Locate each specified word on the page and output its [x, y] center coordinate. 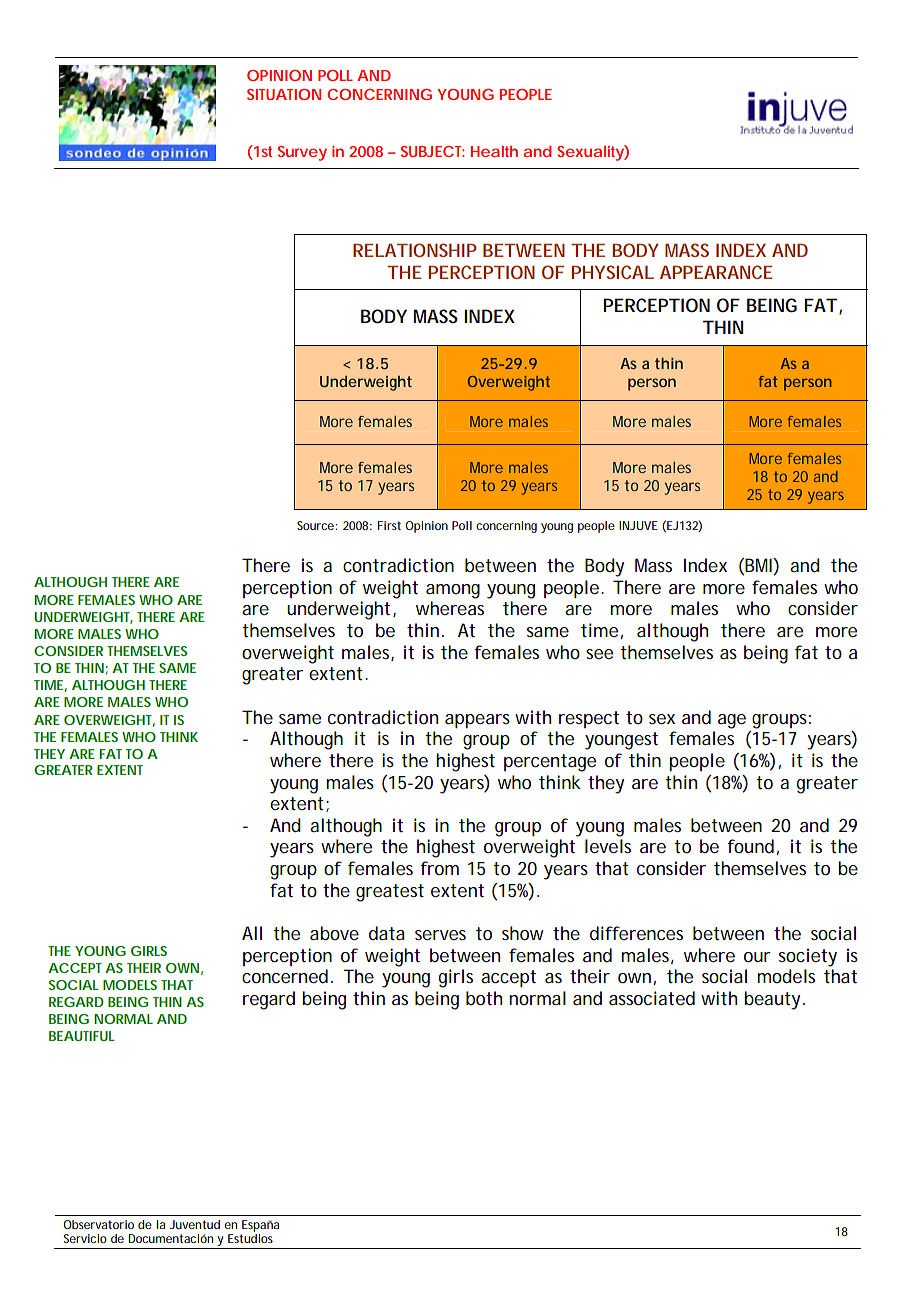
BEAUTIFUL [82, 1036]
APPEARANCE [716, 272]
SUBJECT [432, 151]
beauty [774, 1000]
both [484, 998]
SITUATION [284, 94]
